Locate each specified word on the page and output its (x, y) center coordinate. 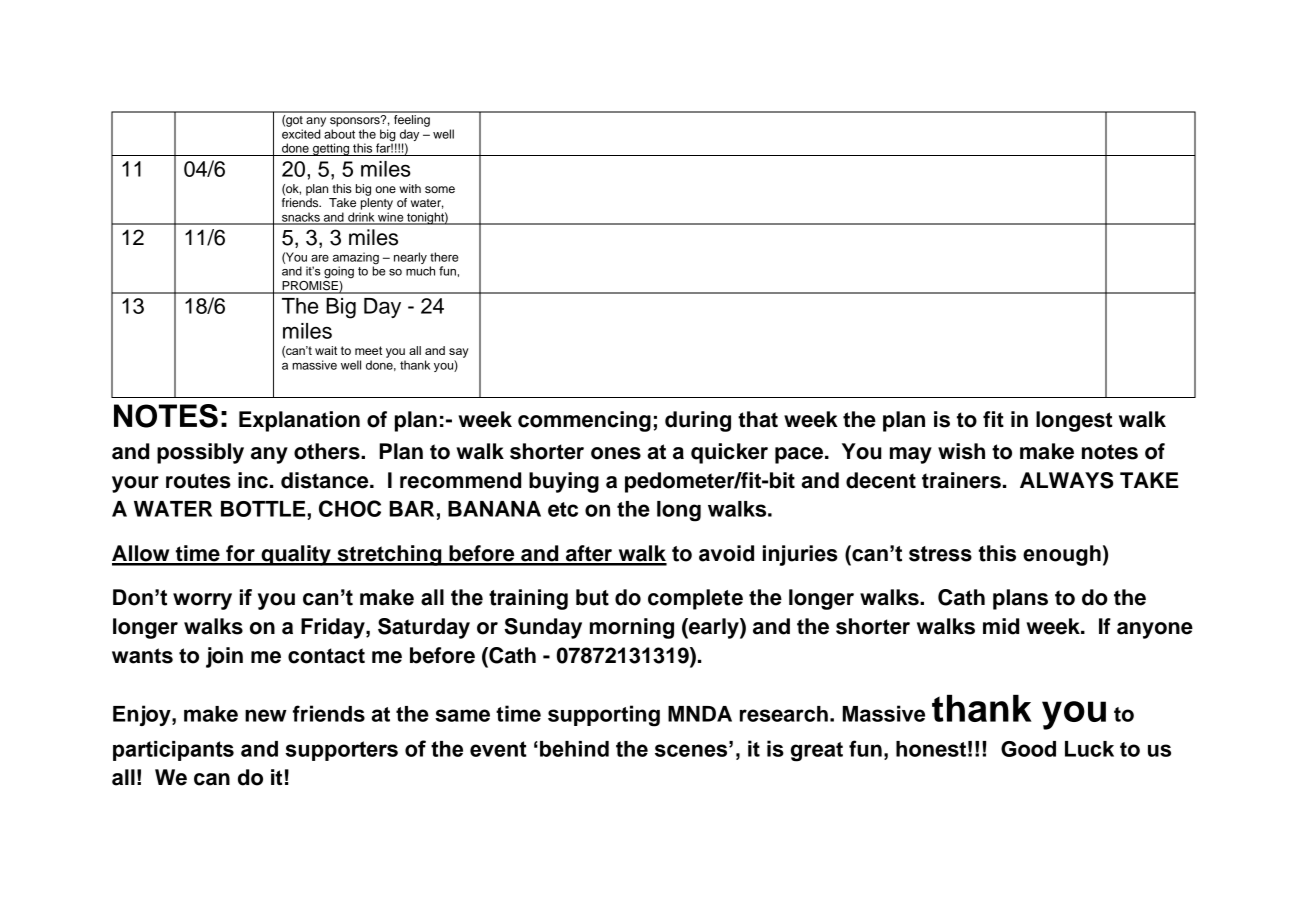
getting (331, 149)
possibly (200, 453)
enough (1062, 555)
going (339, 272)
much (420, 271)
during (698, 421)
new (266, 715)
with (410, 188)
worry (202, 601)
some (440, 189)
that (758, 419)
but (592, 597)
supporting (604, 716)
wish (961, 451)
